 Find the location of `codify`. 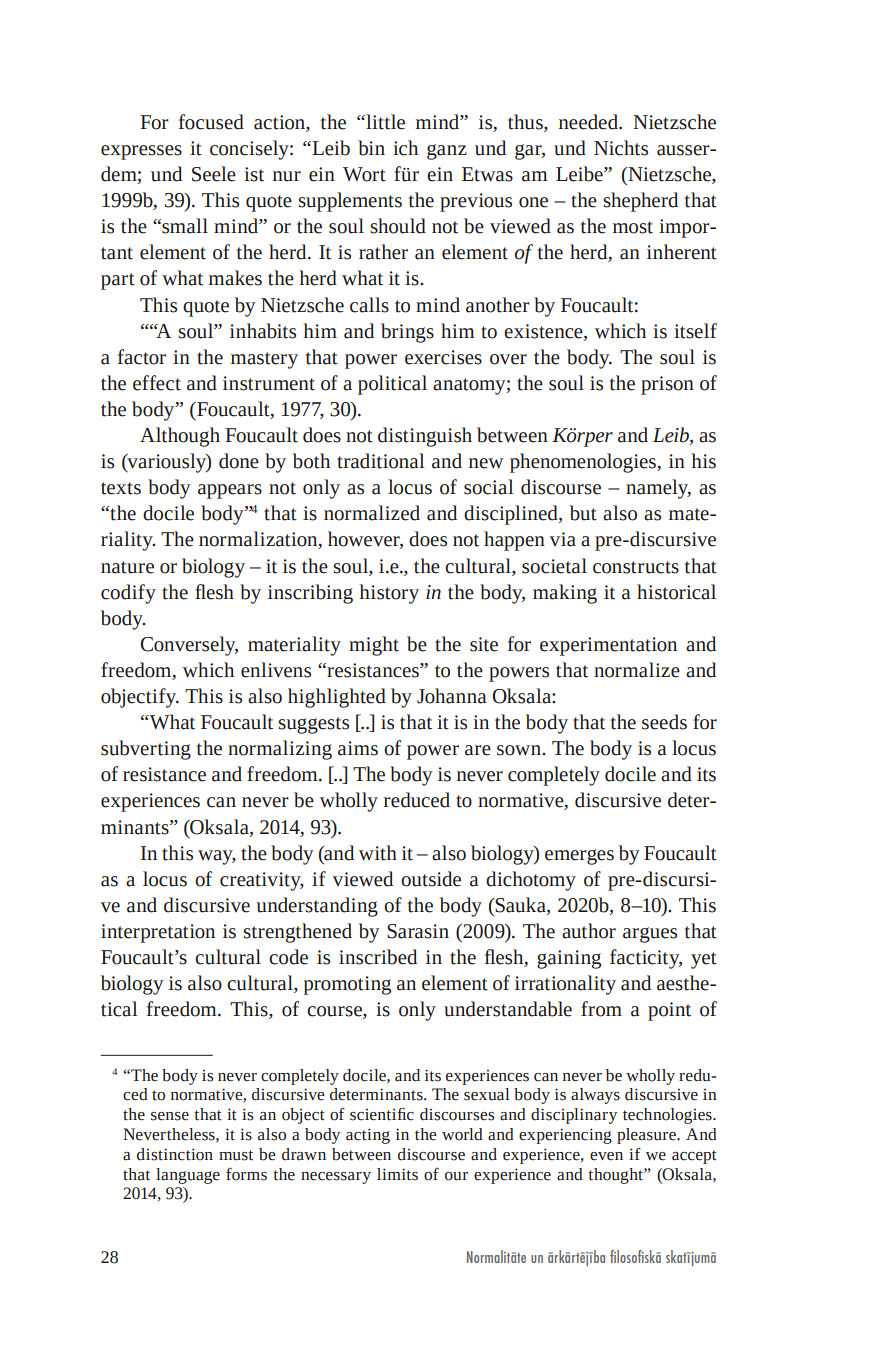

codify is located at coordinates (128, 594).
